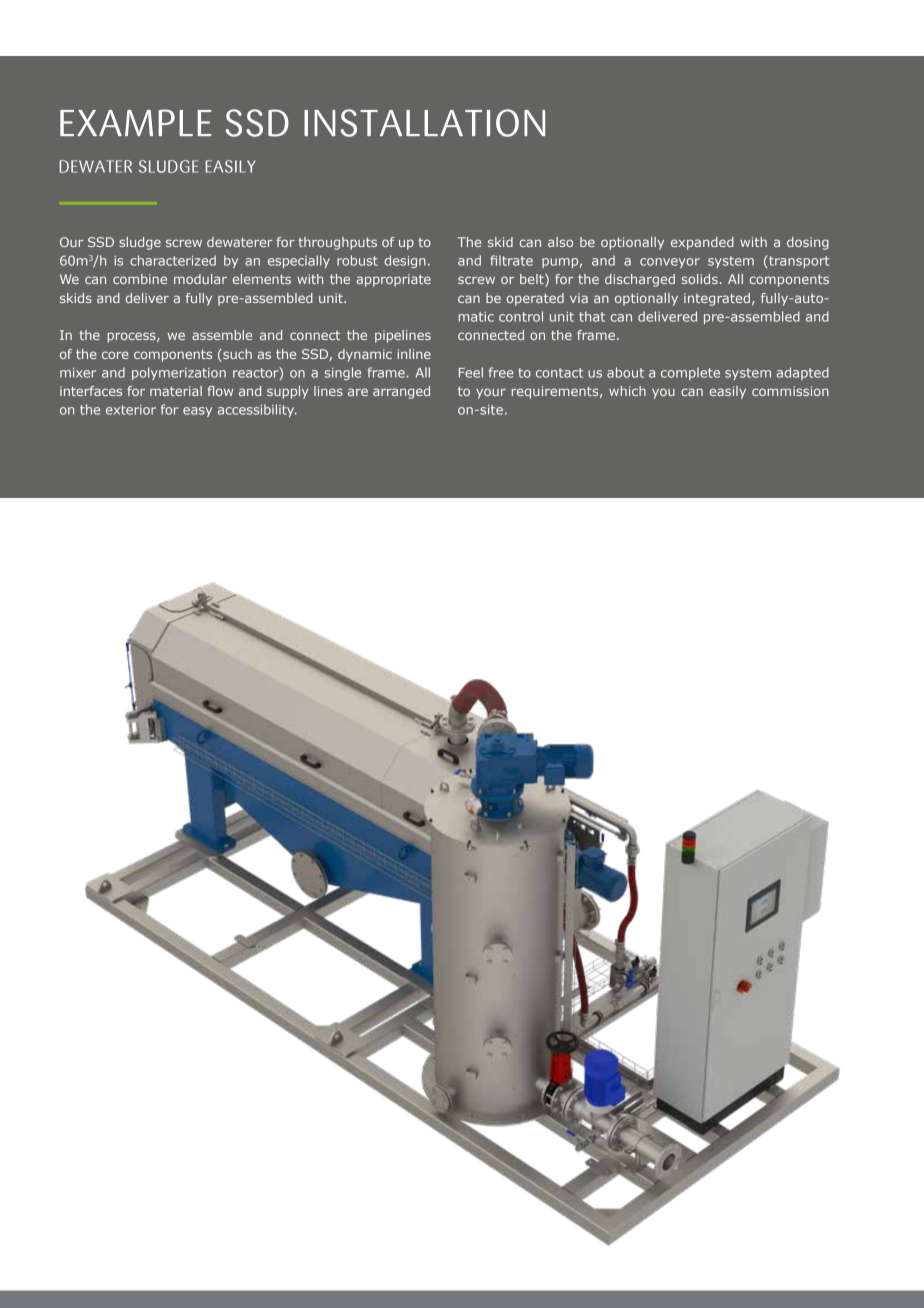 This image has height=1308, width=924. What do you see at coordinates (808, 243) in the image?
I see `dosing` at bounding box center [808, 243].
